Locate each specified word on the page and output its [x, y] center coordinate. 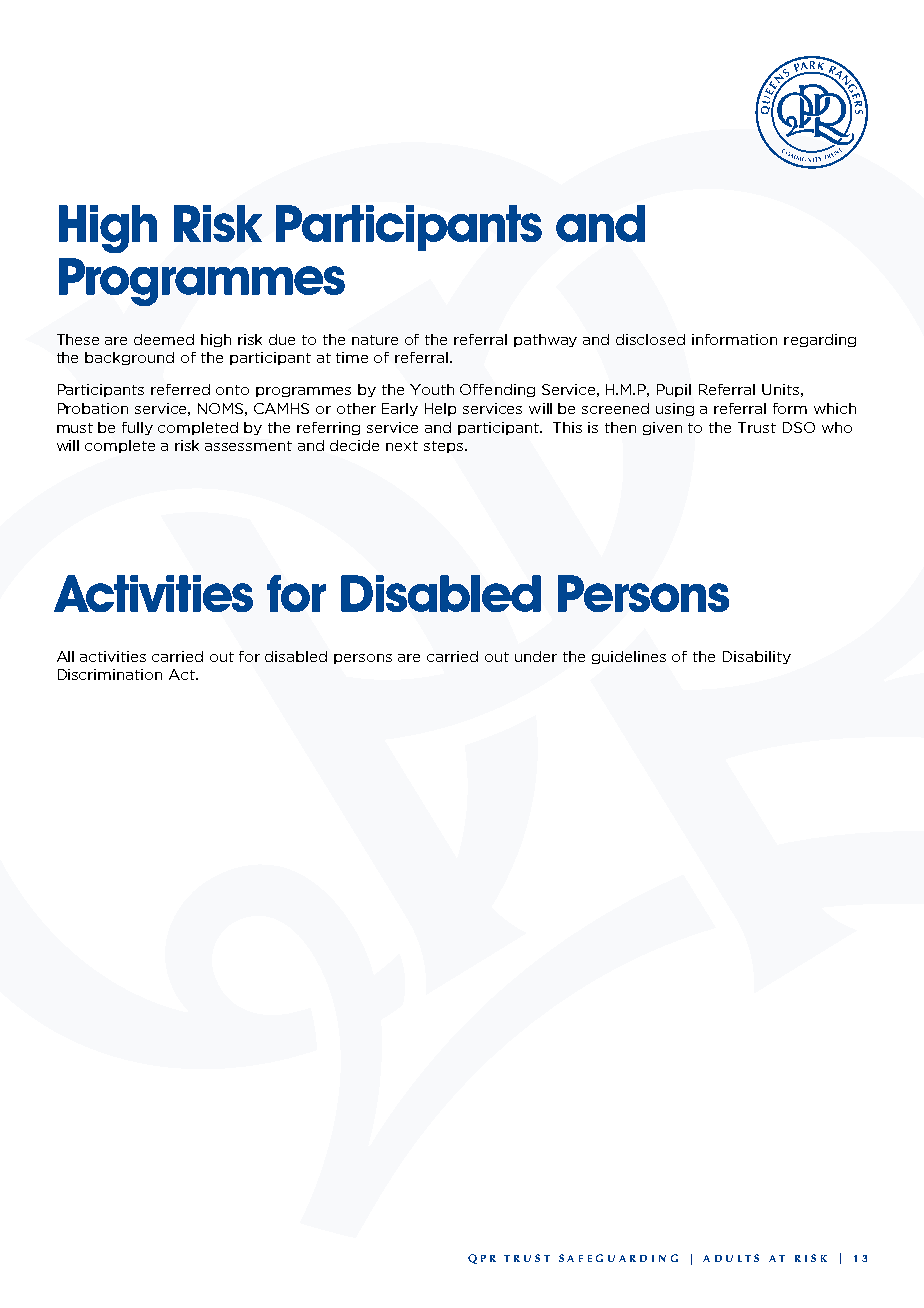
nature [375, 340]
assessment [248, 446]
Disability [757, 657]
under [536, 656]
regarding [820, 340]
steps [445, 447]
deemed [164, 339]
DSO [799, 427]
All [65, 656]
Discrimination [110, 674]
